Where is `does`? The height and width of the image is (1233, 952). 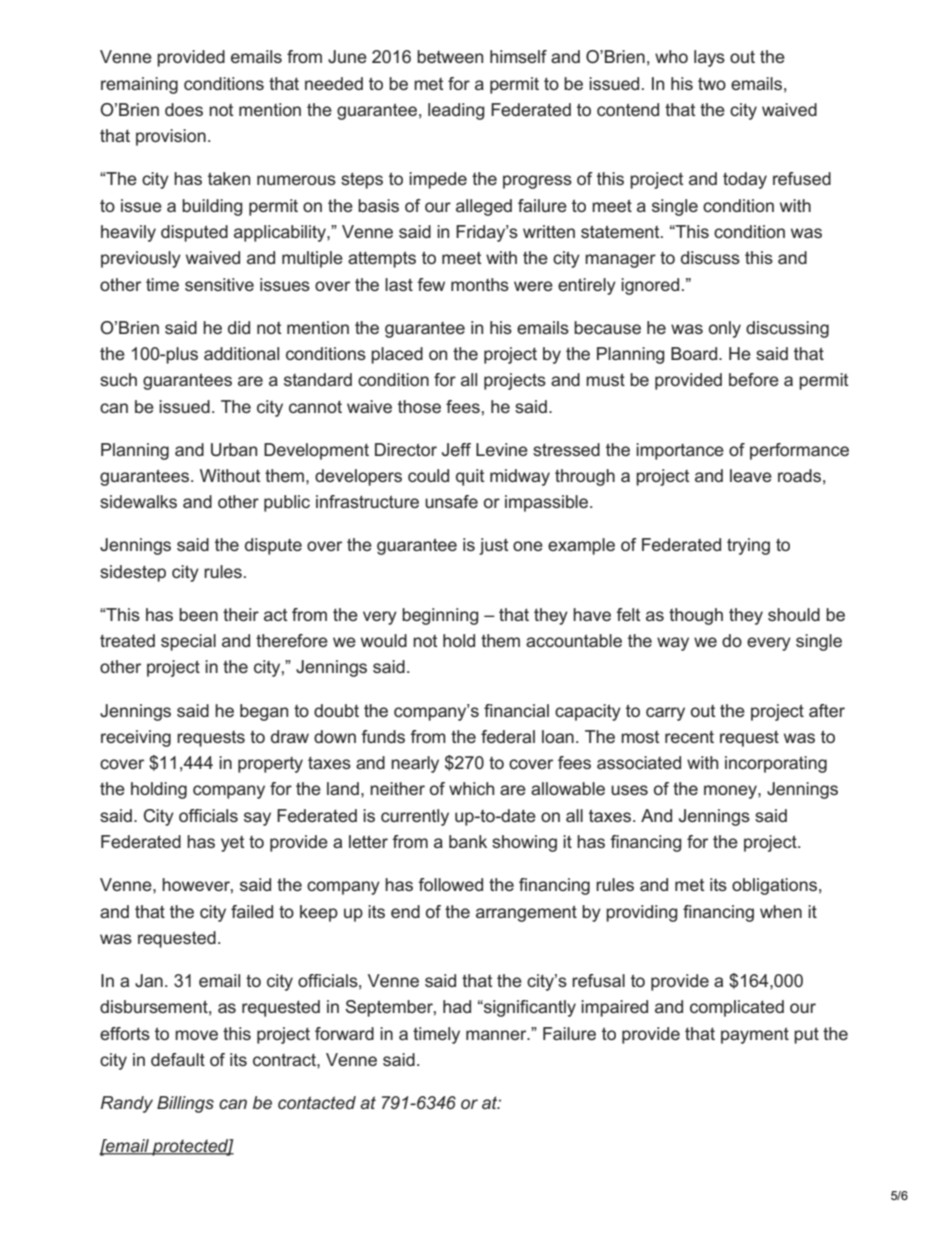
does is located at coordinates (184, 109).
